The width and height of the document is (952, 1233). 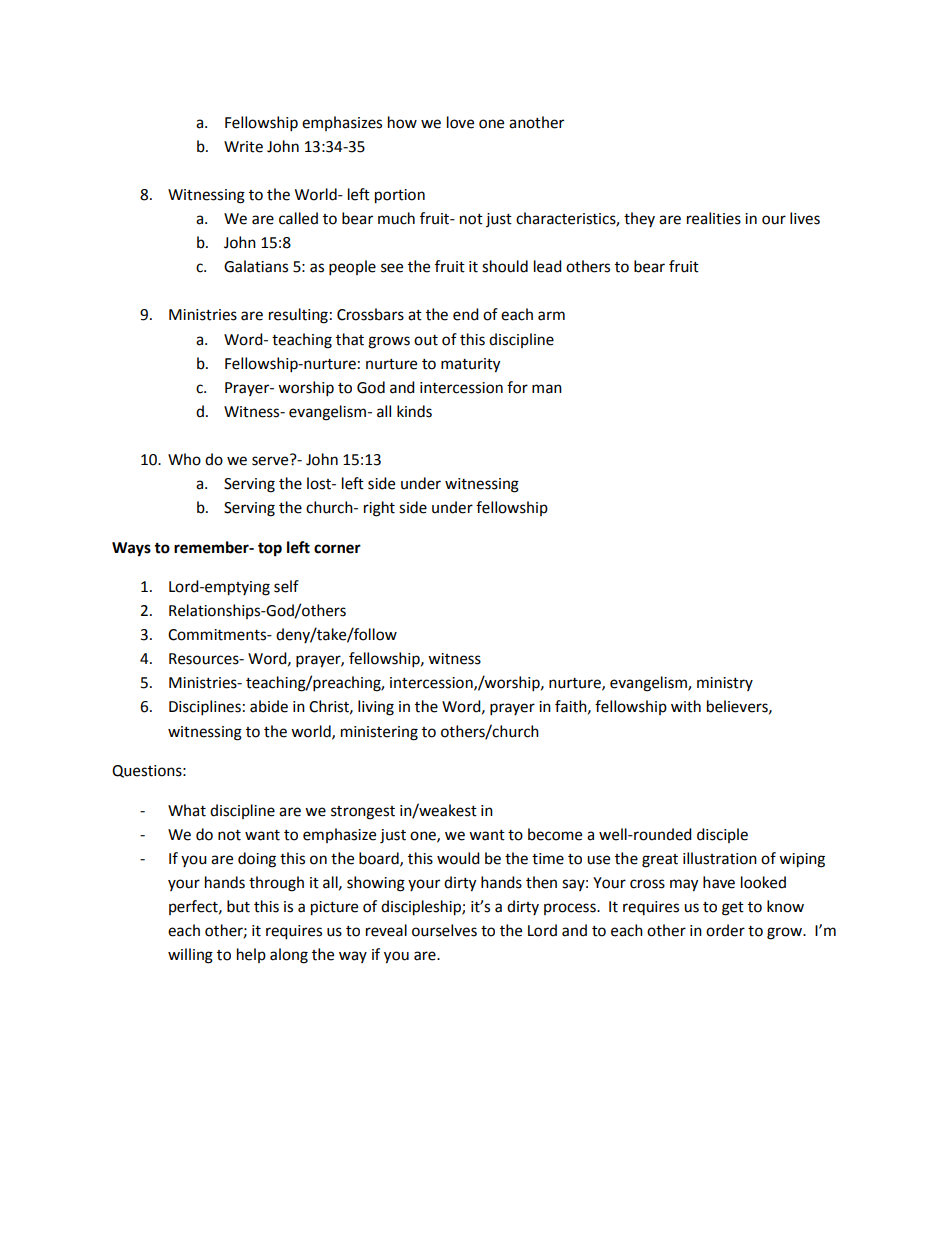 I want to click on willing, so click(x=190, y=956).
